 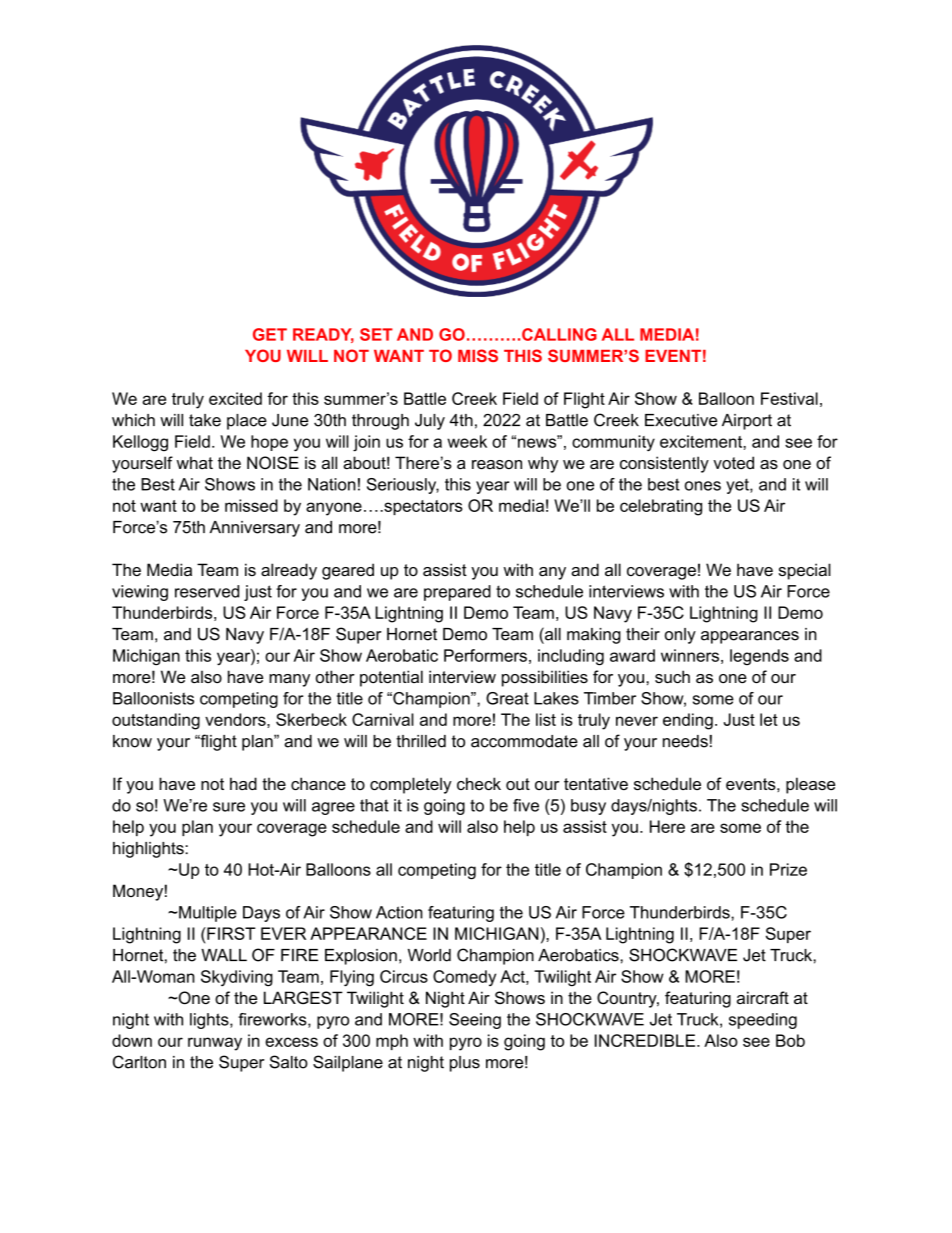 What do you see at coordinates (207, 591) in the screenshot?
I see `reserved` at bounding box center [207, 591].
